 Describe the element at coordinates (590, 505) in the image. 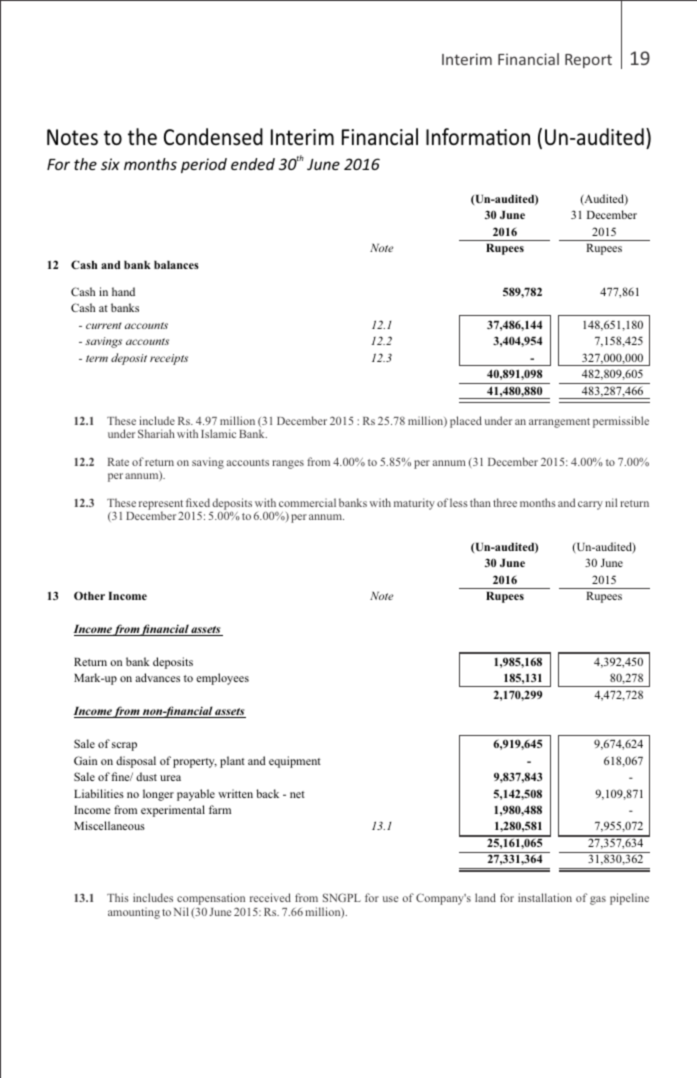

I see `carry` at that location.
